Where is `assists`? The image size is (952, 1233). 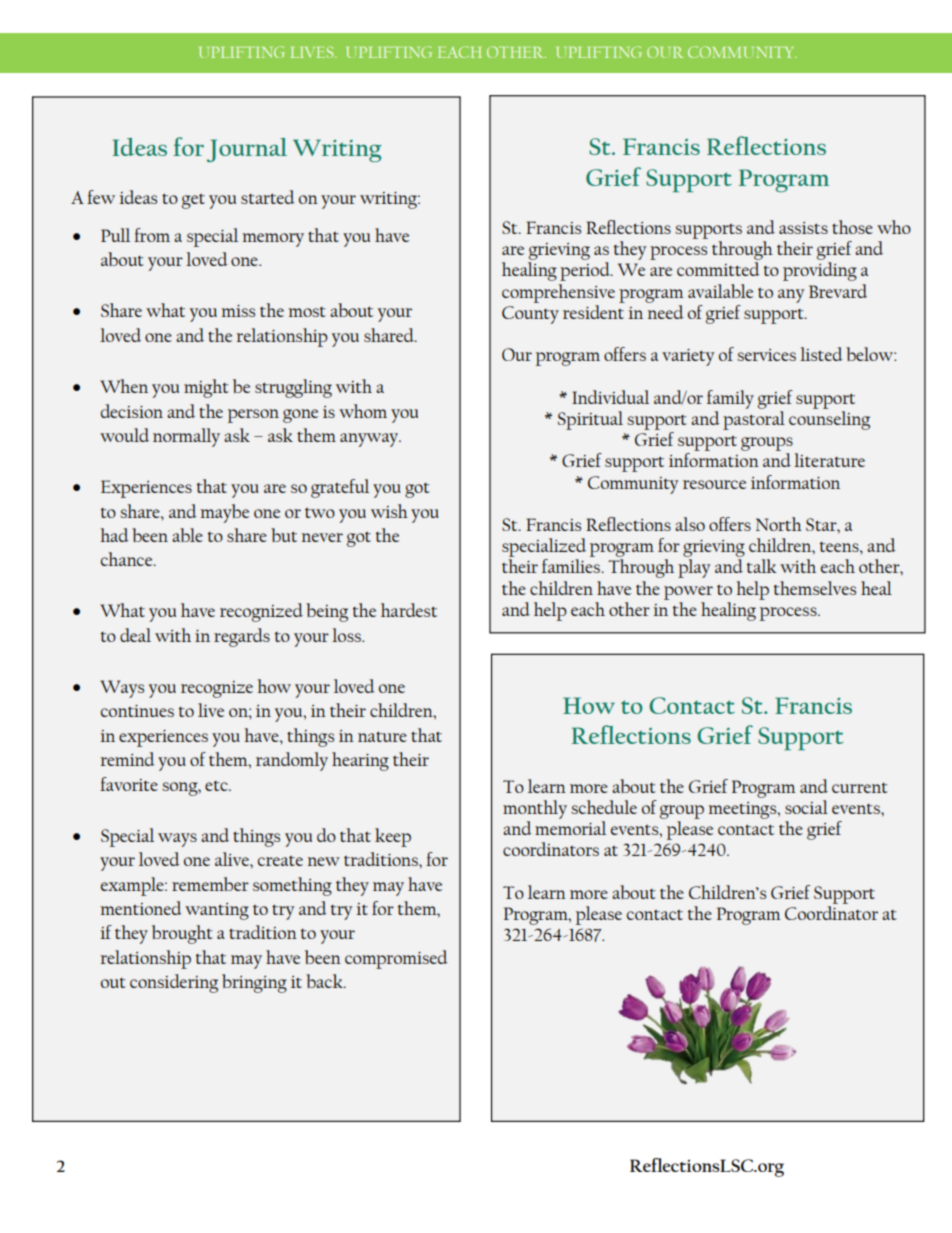
assists is located at coordinates (803, 228).
